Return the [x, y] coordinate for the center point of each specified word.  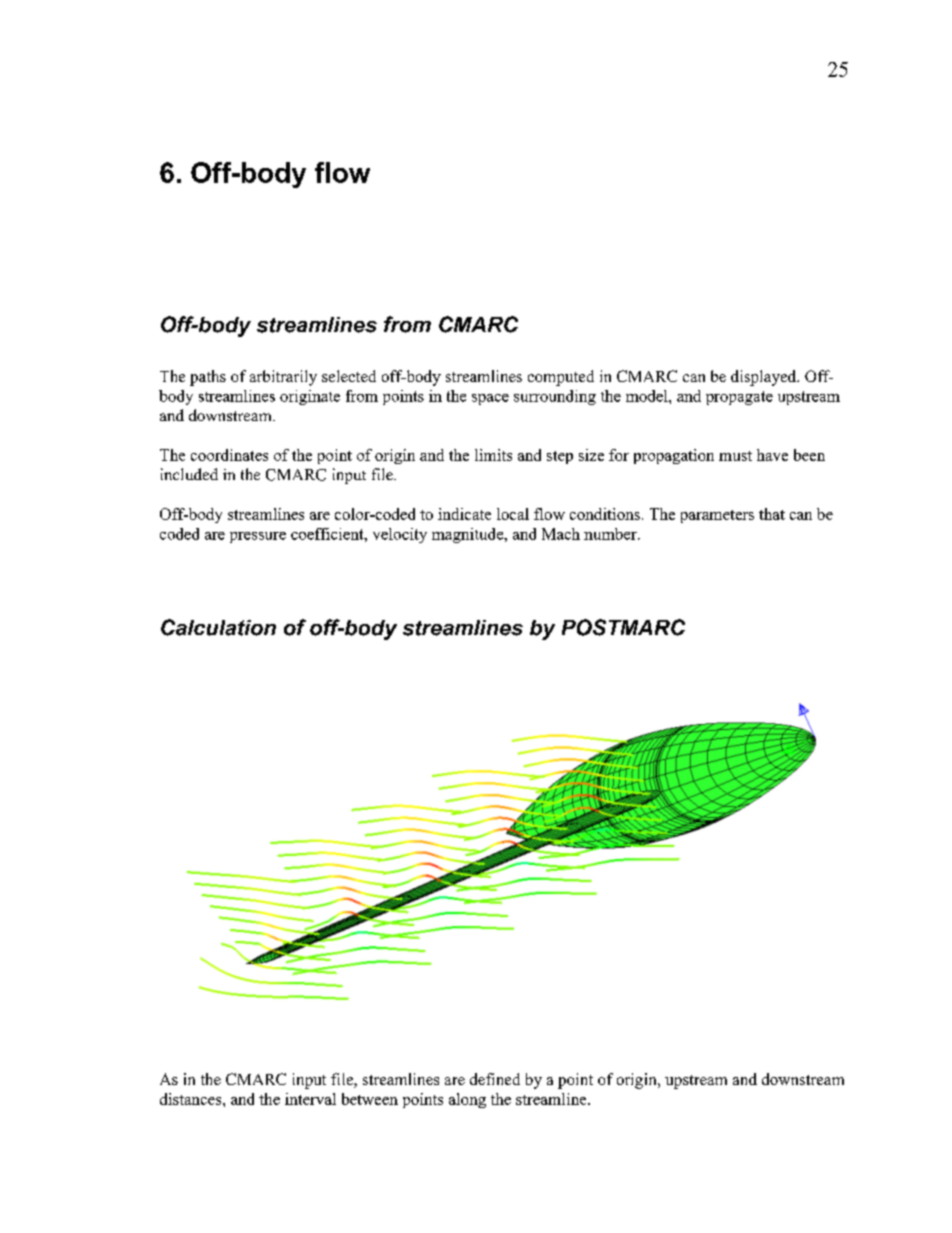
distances [192, 1099]
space [490, 399]
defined [495, 1079]
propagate [739, 398]
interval [310, 1099]
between [370, 1099]
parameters [717, 516]
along [467, 1100]
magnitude [469, 535]
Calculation [218, 627]
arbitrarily [283, 378]
